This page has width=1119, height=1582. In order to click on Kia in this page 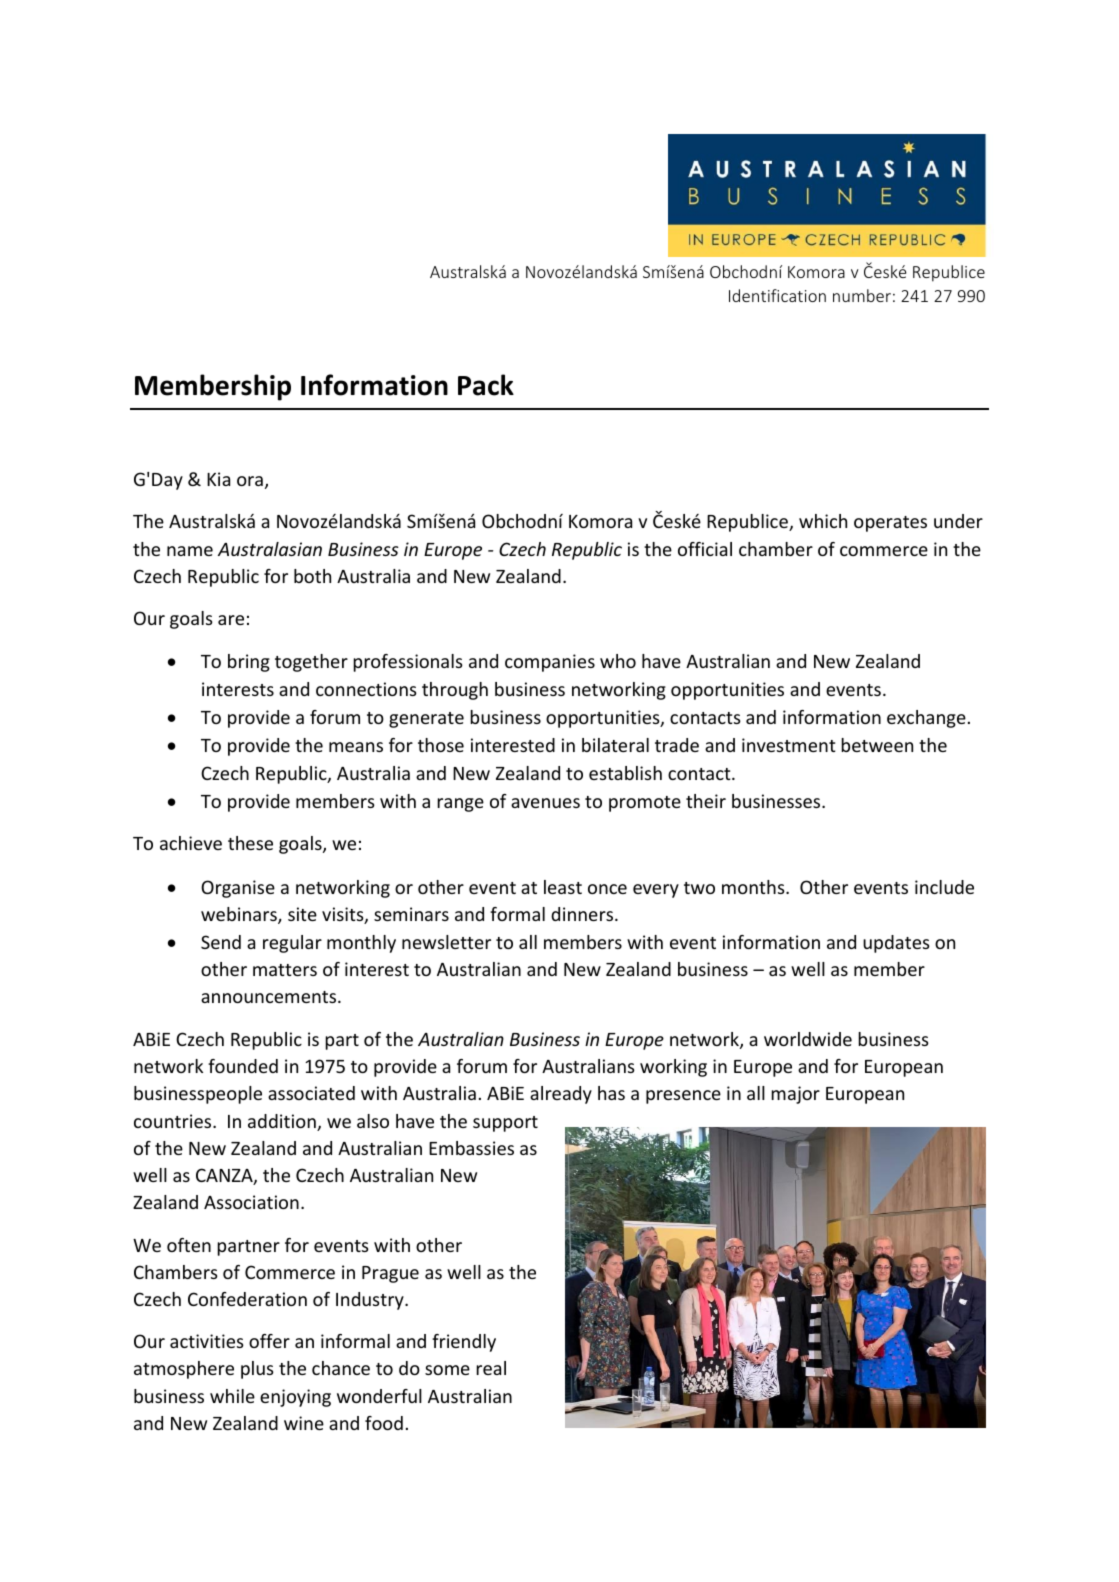, I will do `click(218, 479)`.
